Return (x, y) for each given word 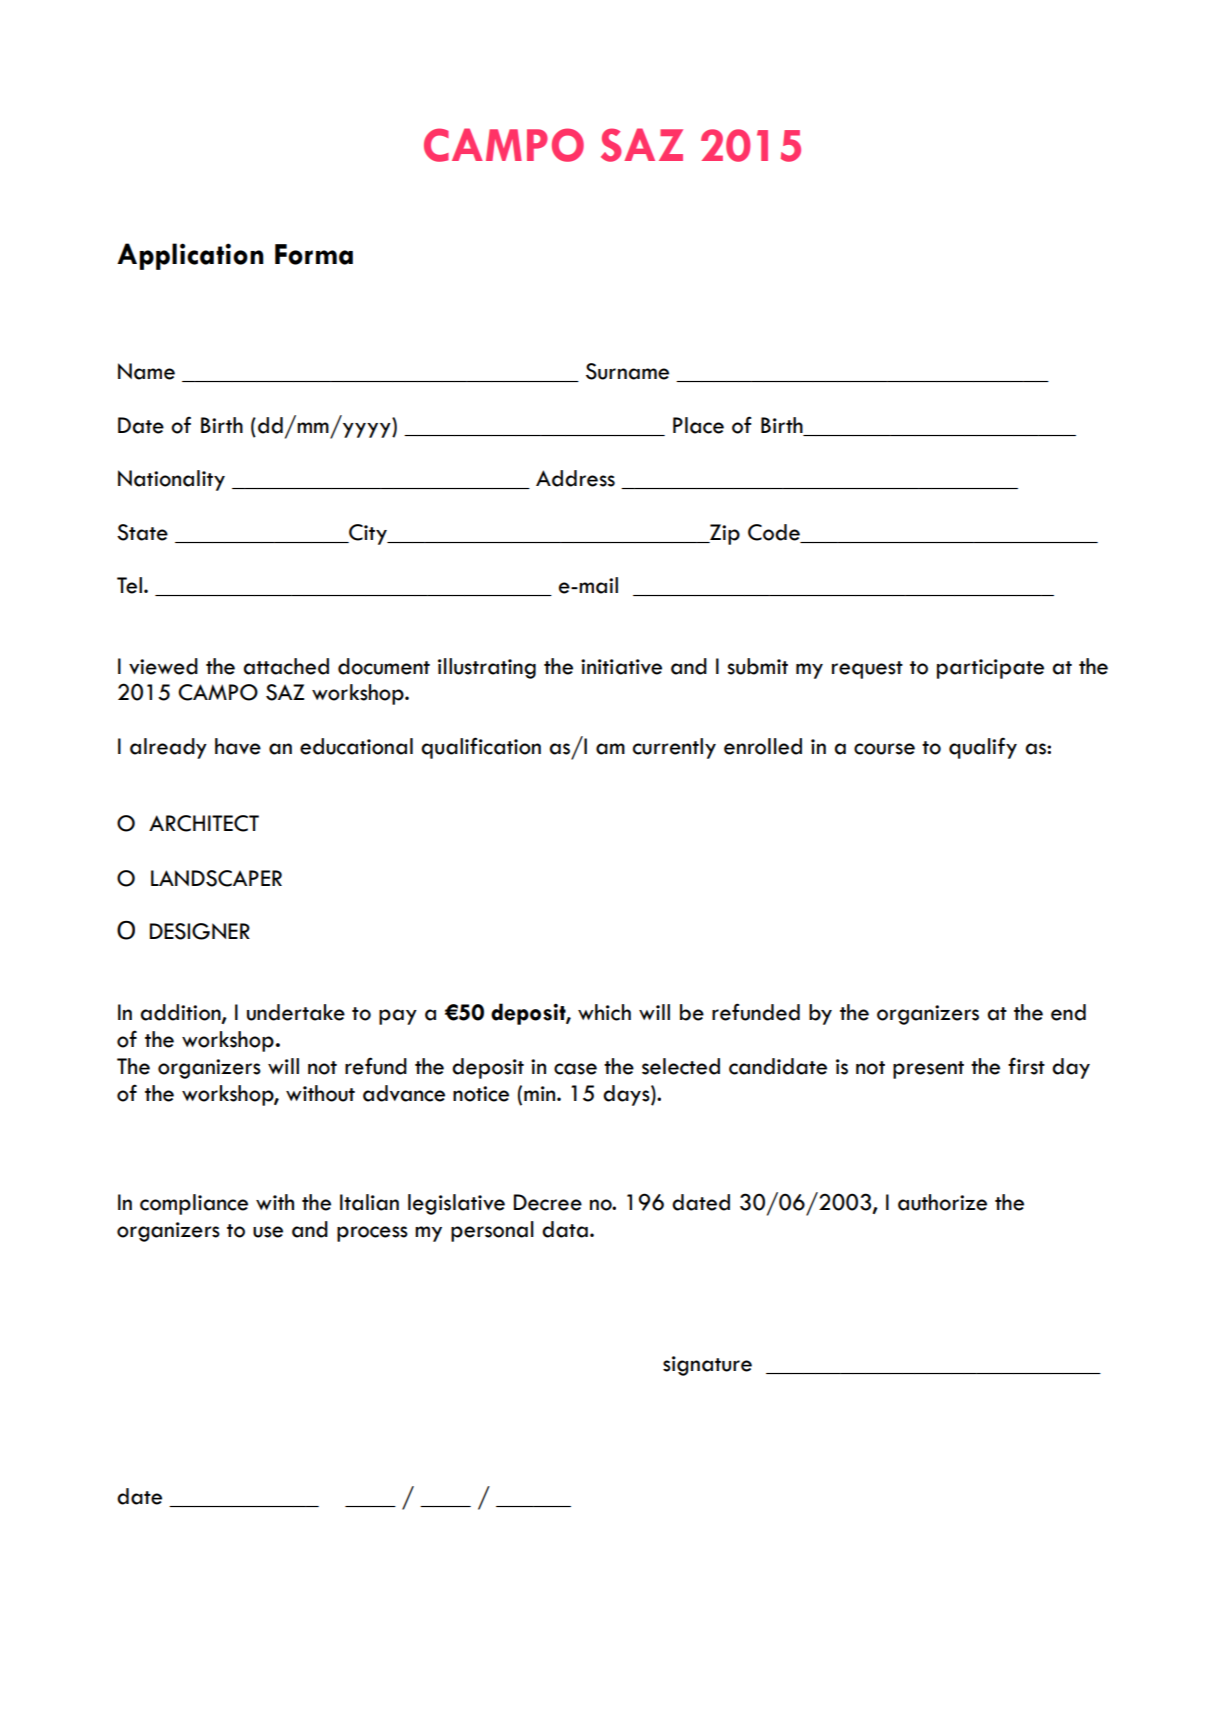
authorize (942, 1202)
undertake (296, 1012)
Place (698, 425)
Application (190, 256)
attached (286, 666)
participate (990, 669)
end (1068, 1012)
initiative (621, 667)
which (604, 1012)
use (268, 1232)
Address (575, 478)
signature (707, 1366)
